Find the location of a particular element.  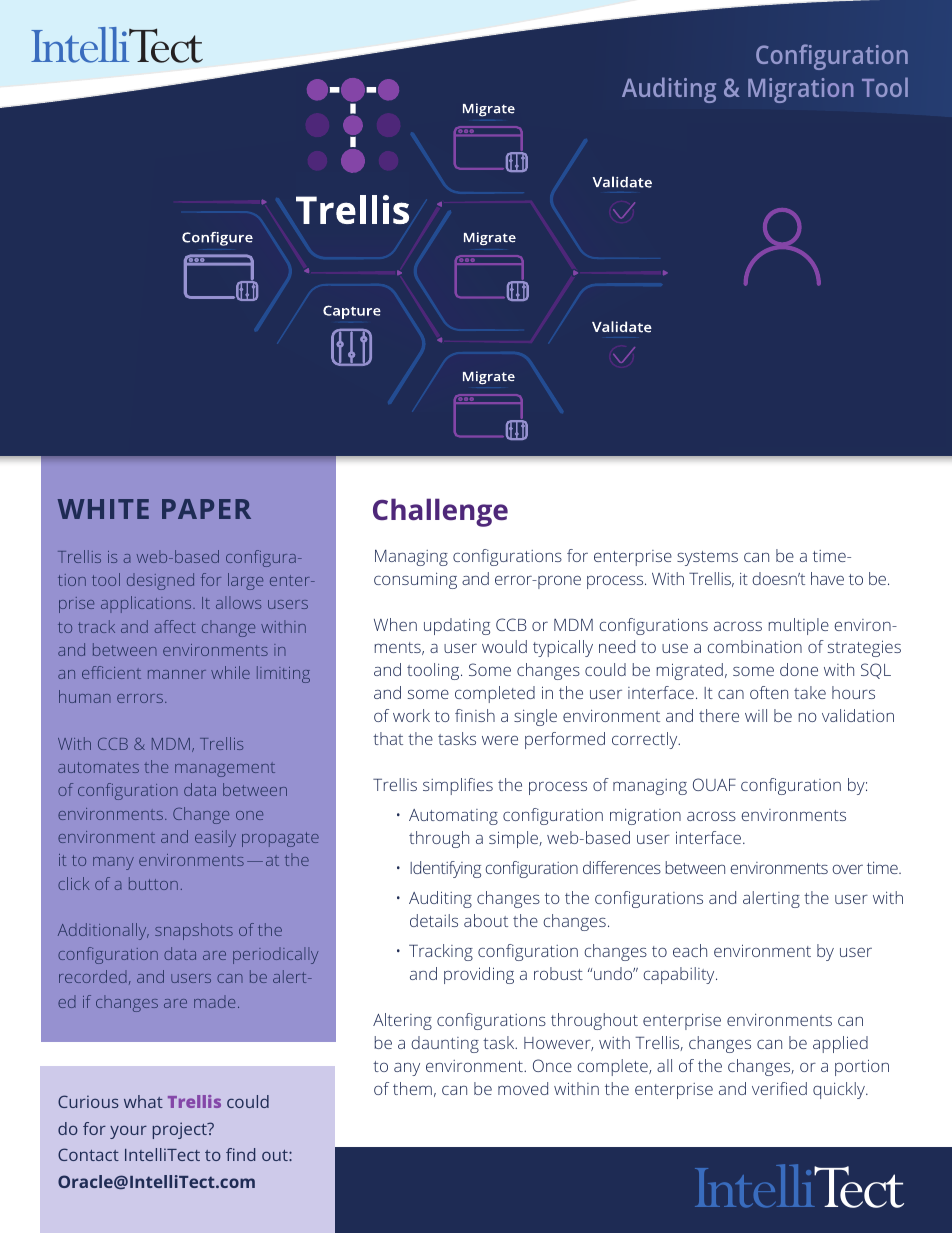

management is located at coordinates (225, 770).
